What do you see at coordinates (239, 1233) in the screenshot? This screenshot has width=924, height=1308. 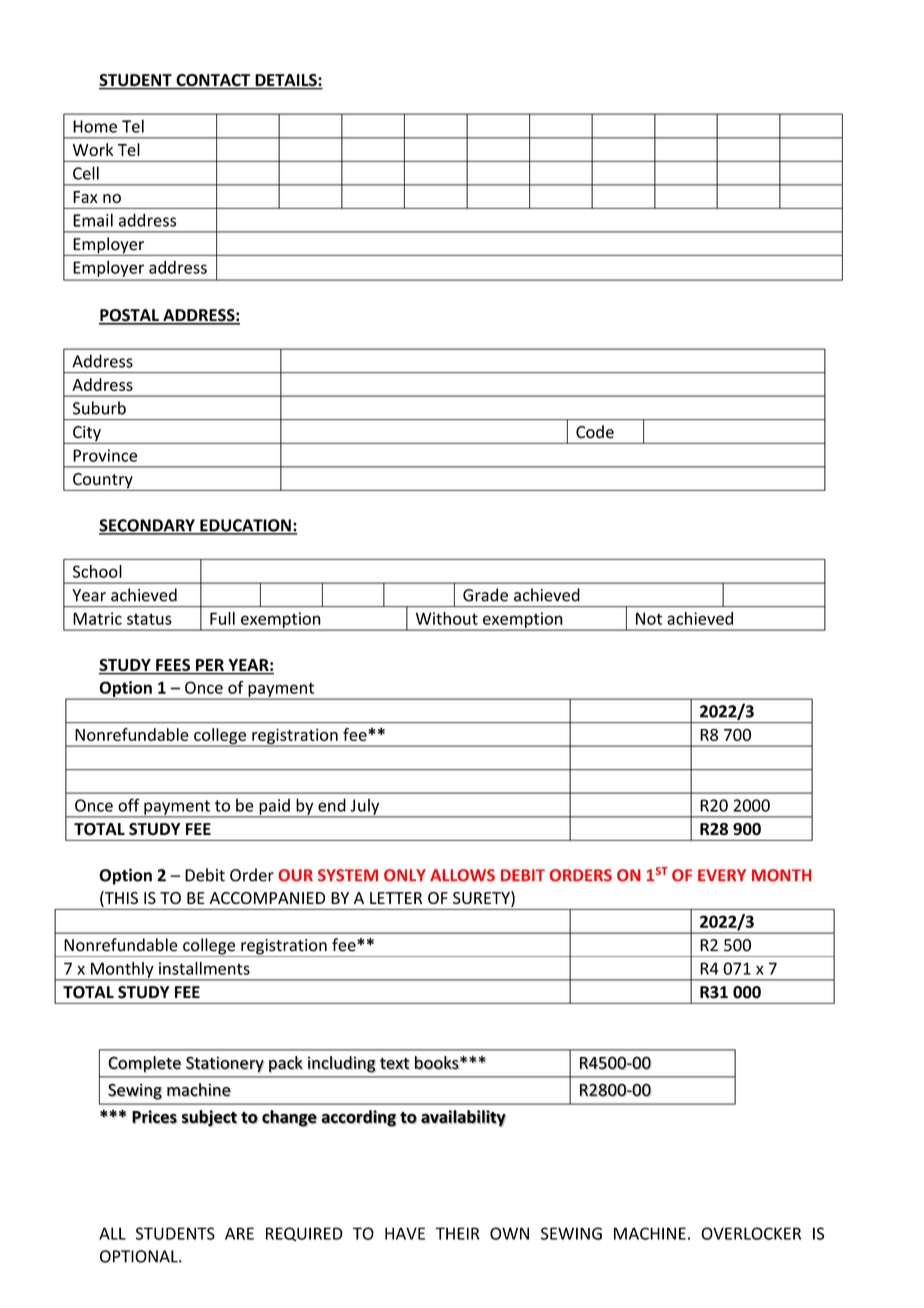 I see `ARE` at bounding box center [239, 1233].
